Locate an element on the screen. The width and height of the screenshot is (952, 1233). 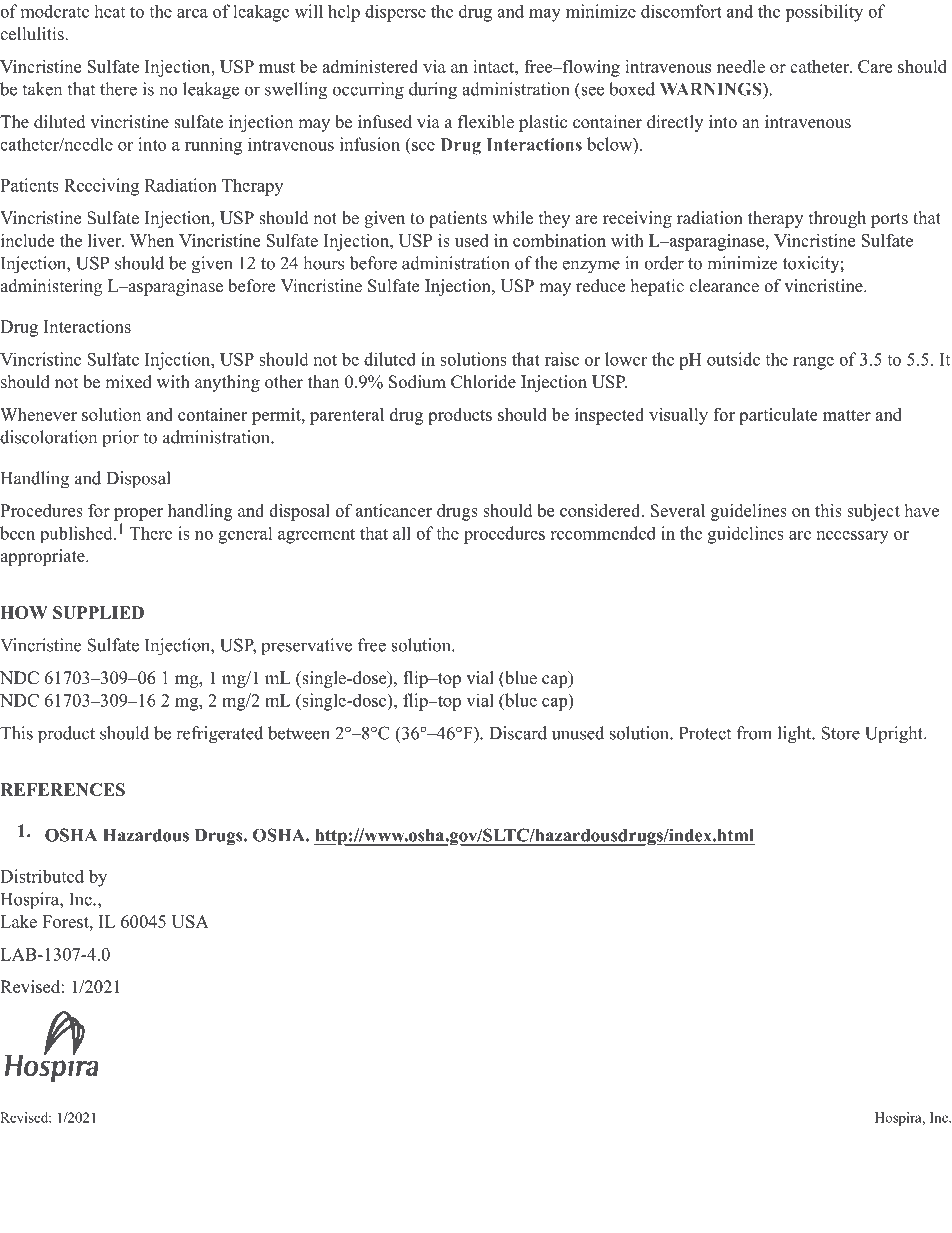
prior is located at coordinates (120, 439).
